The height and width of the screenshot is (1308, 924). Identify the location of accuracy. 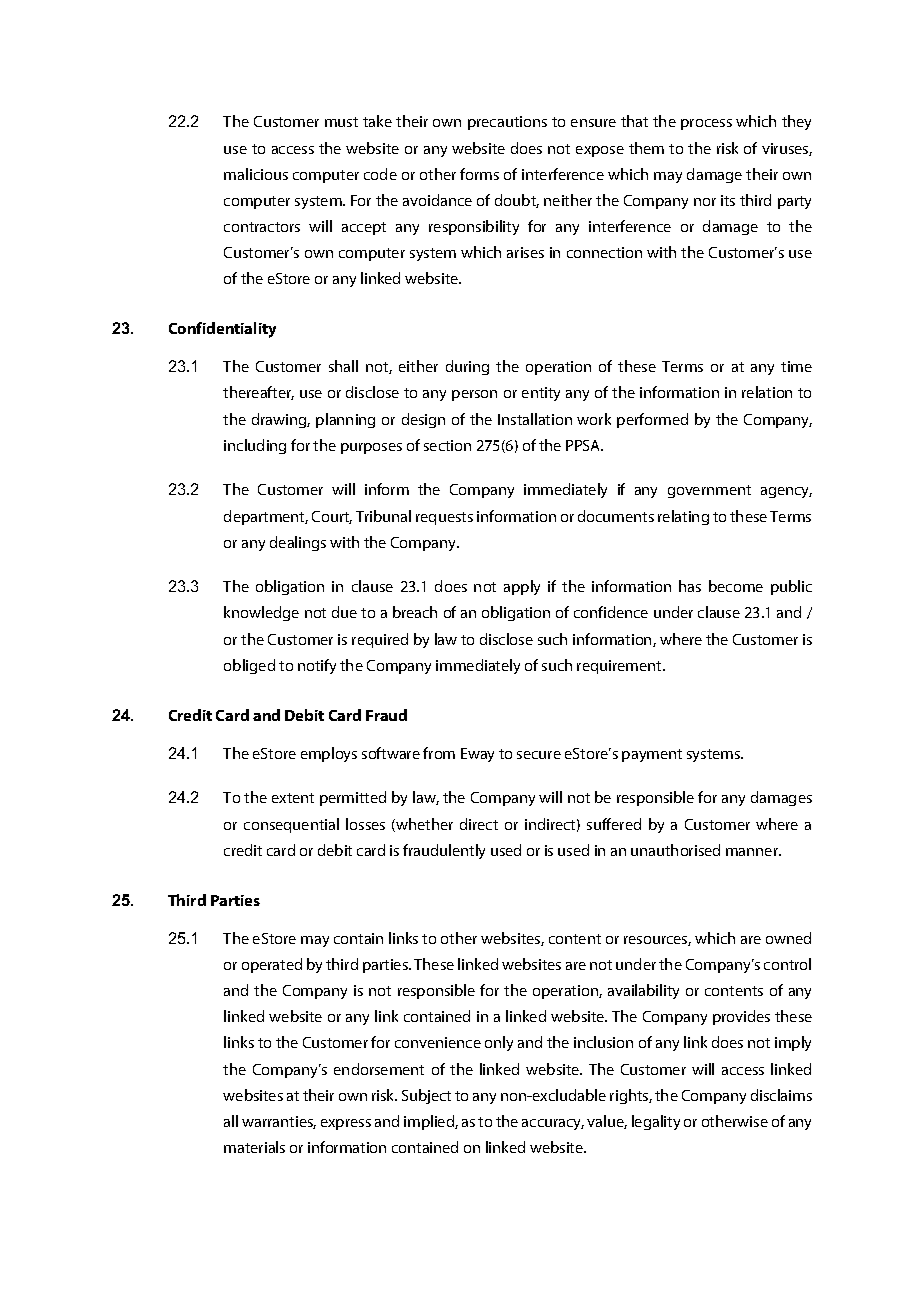
(553, 1124).
